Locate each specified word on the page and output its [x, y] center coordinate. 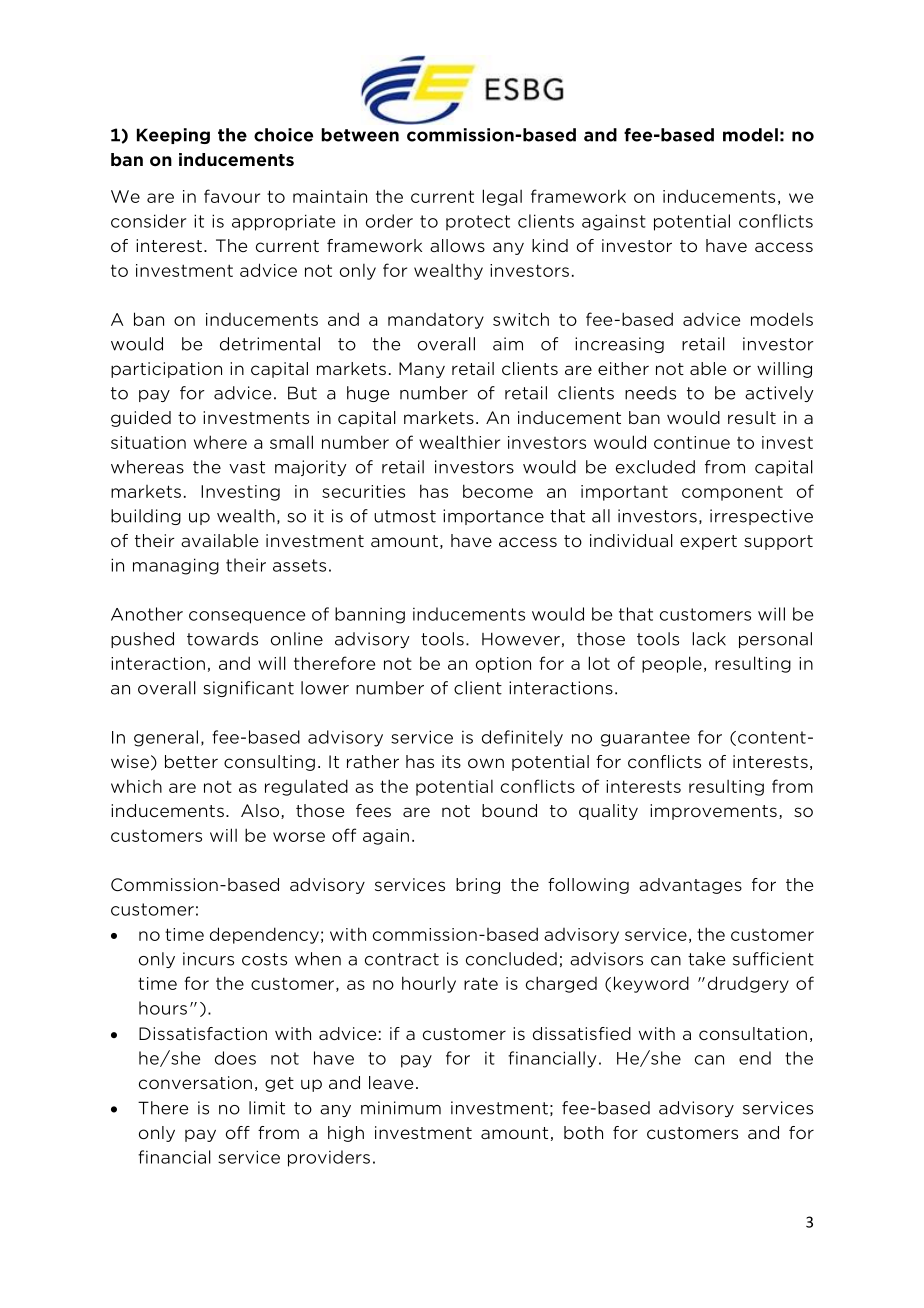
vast [247, 467]
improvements [713, 812]
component [732, 493]
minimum [401, 1108]
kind [550, 245]
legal [502, 197]
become [498, 491]
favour [232, 196]
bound [509, 810]
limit [267, 1108]
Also [260, 810]
